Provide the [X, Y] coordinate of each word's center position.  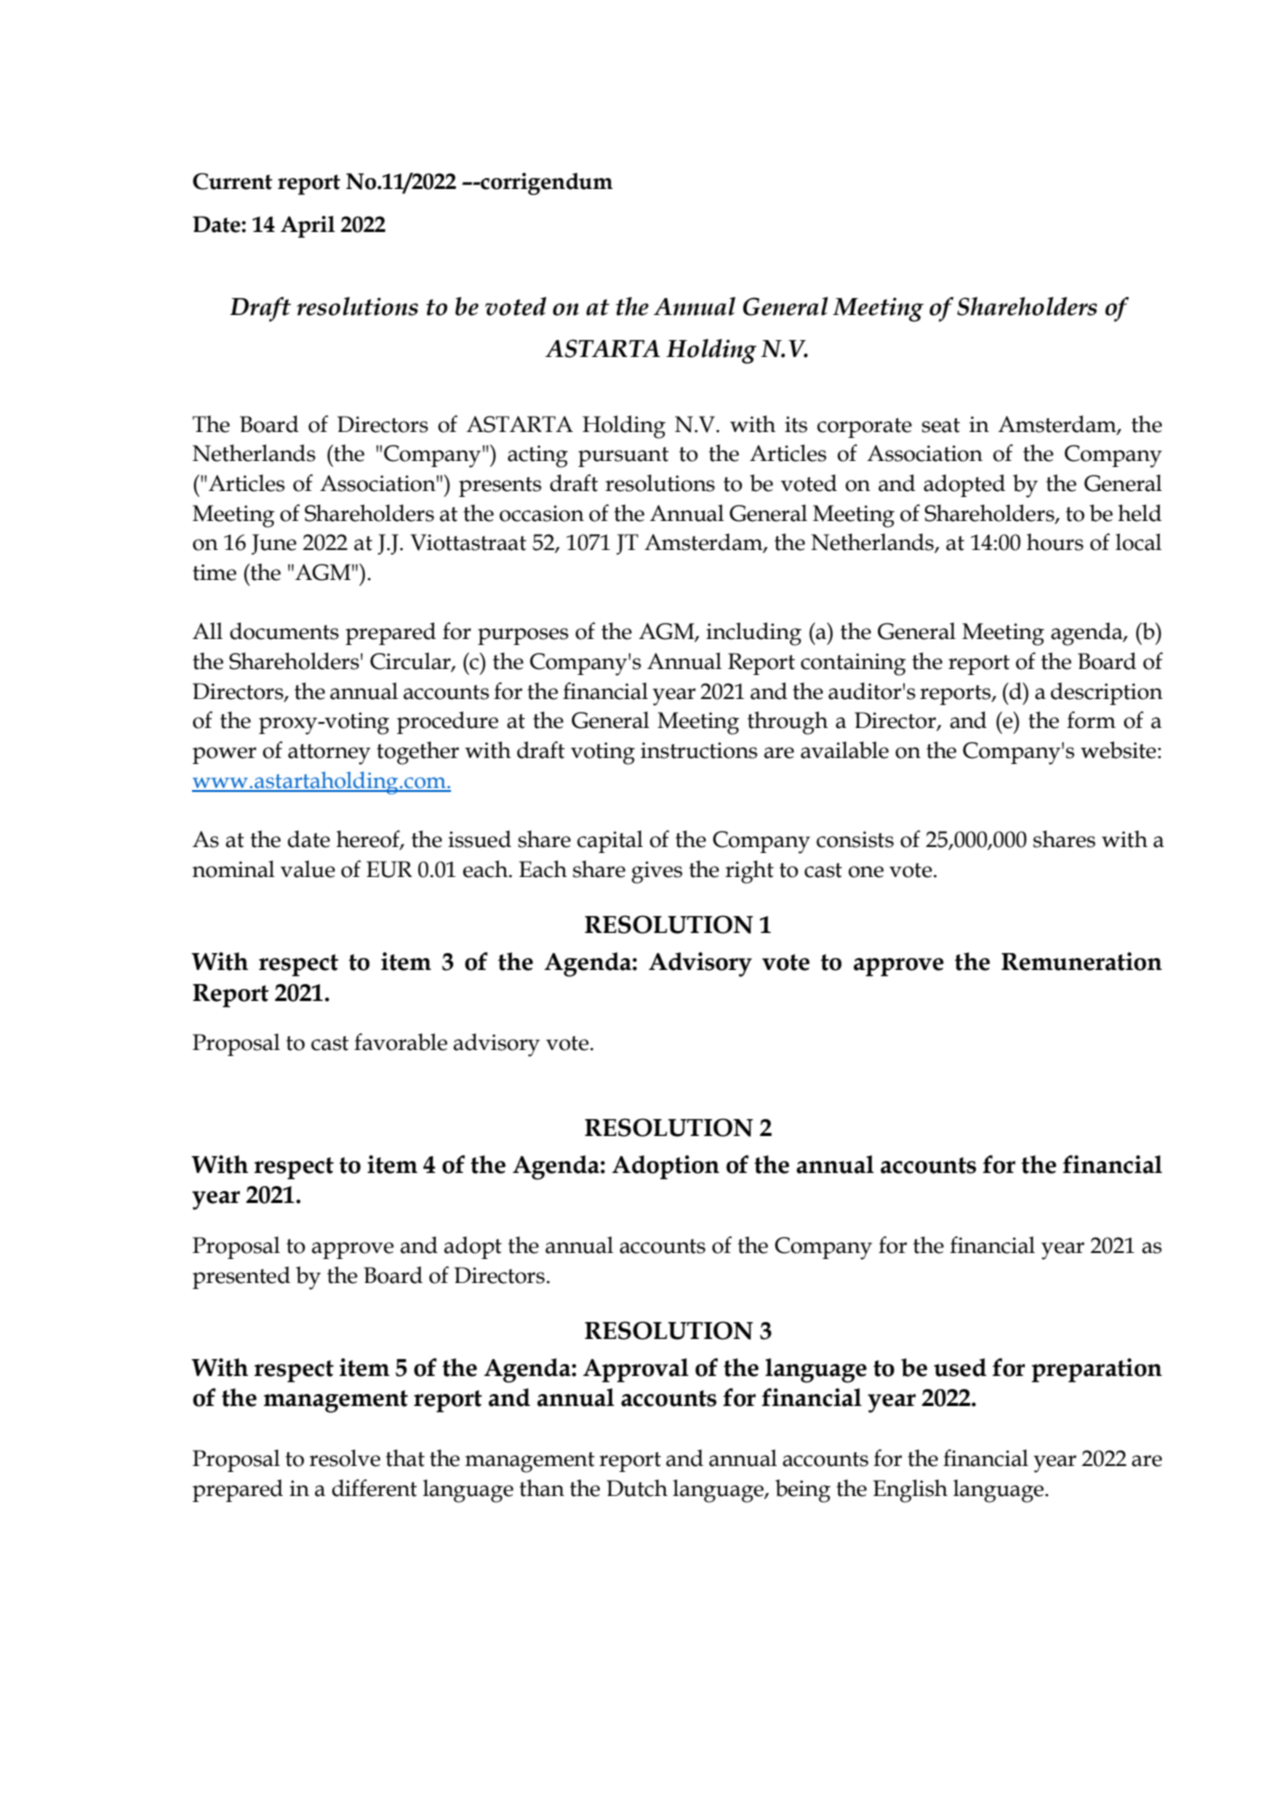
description [1107, 693]
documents [284, 631]
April [308, 227]
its [796, 424]
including [754, 634]
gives [657, 872]
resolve [345, 1458]
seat [941, 425]
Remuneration [1081, 961]
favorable [401, 1042]
